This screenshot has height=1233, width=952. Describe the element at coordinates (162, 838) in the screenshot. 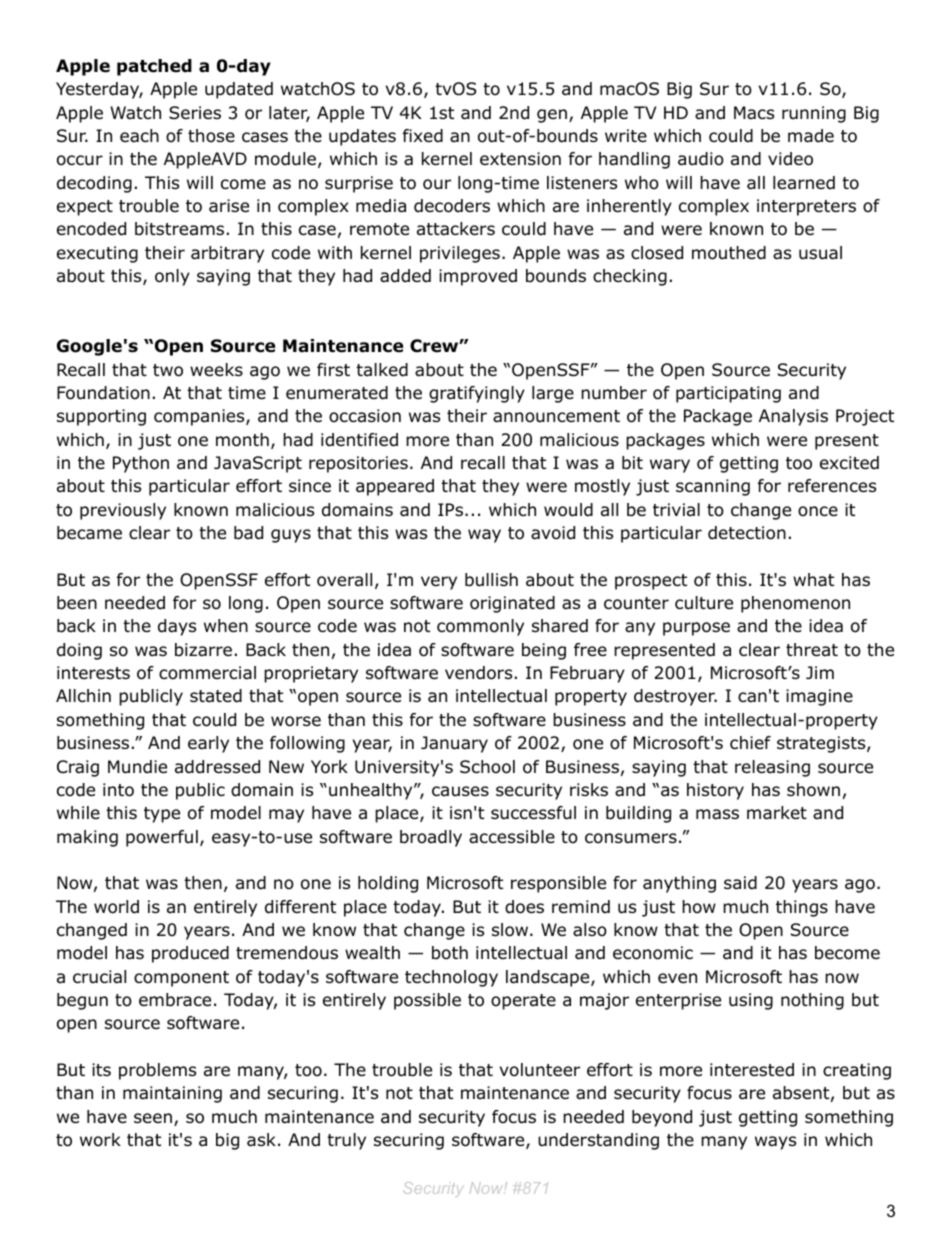

I see `powerful` at that location.
